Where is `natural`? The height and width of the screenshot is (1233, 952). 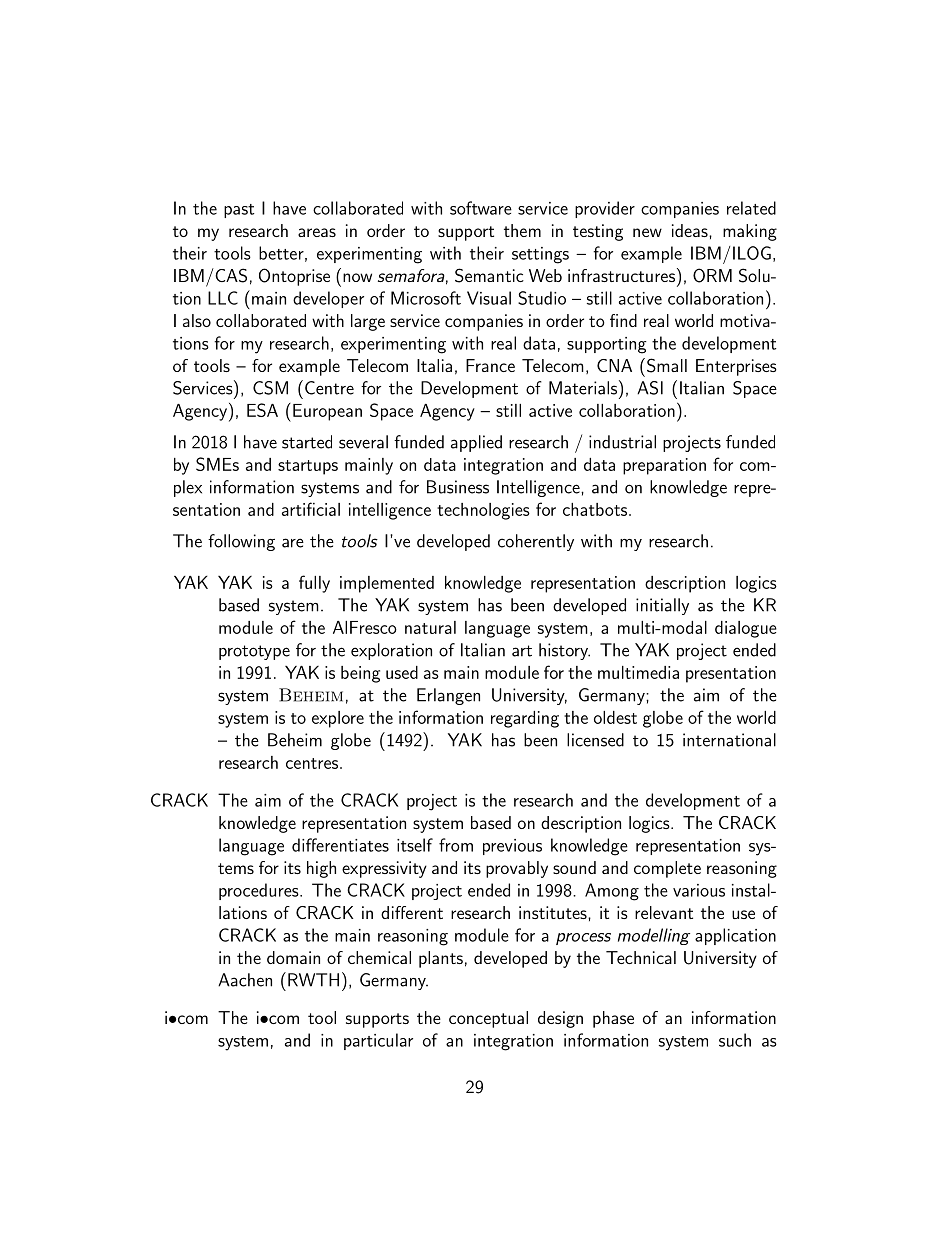 natural is located at coordinates (430, 627).
